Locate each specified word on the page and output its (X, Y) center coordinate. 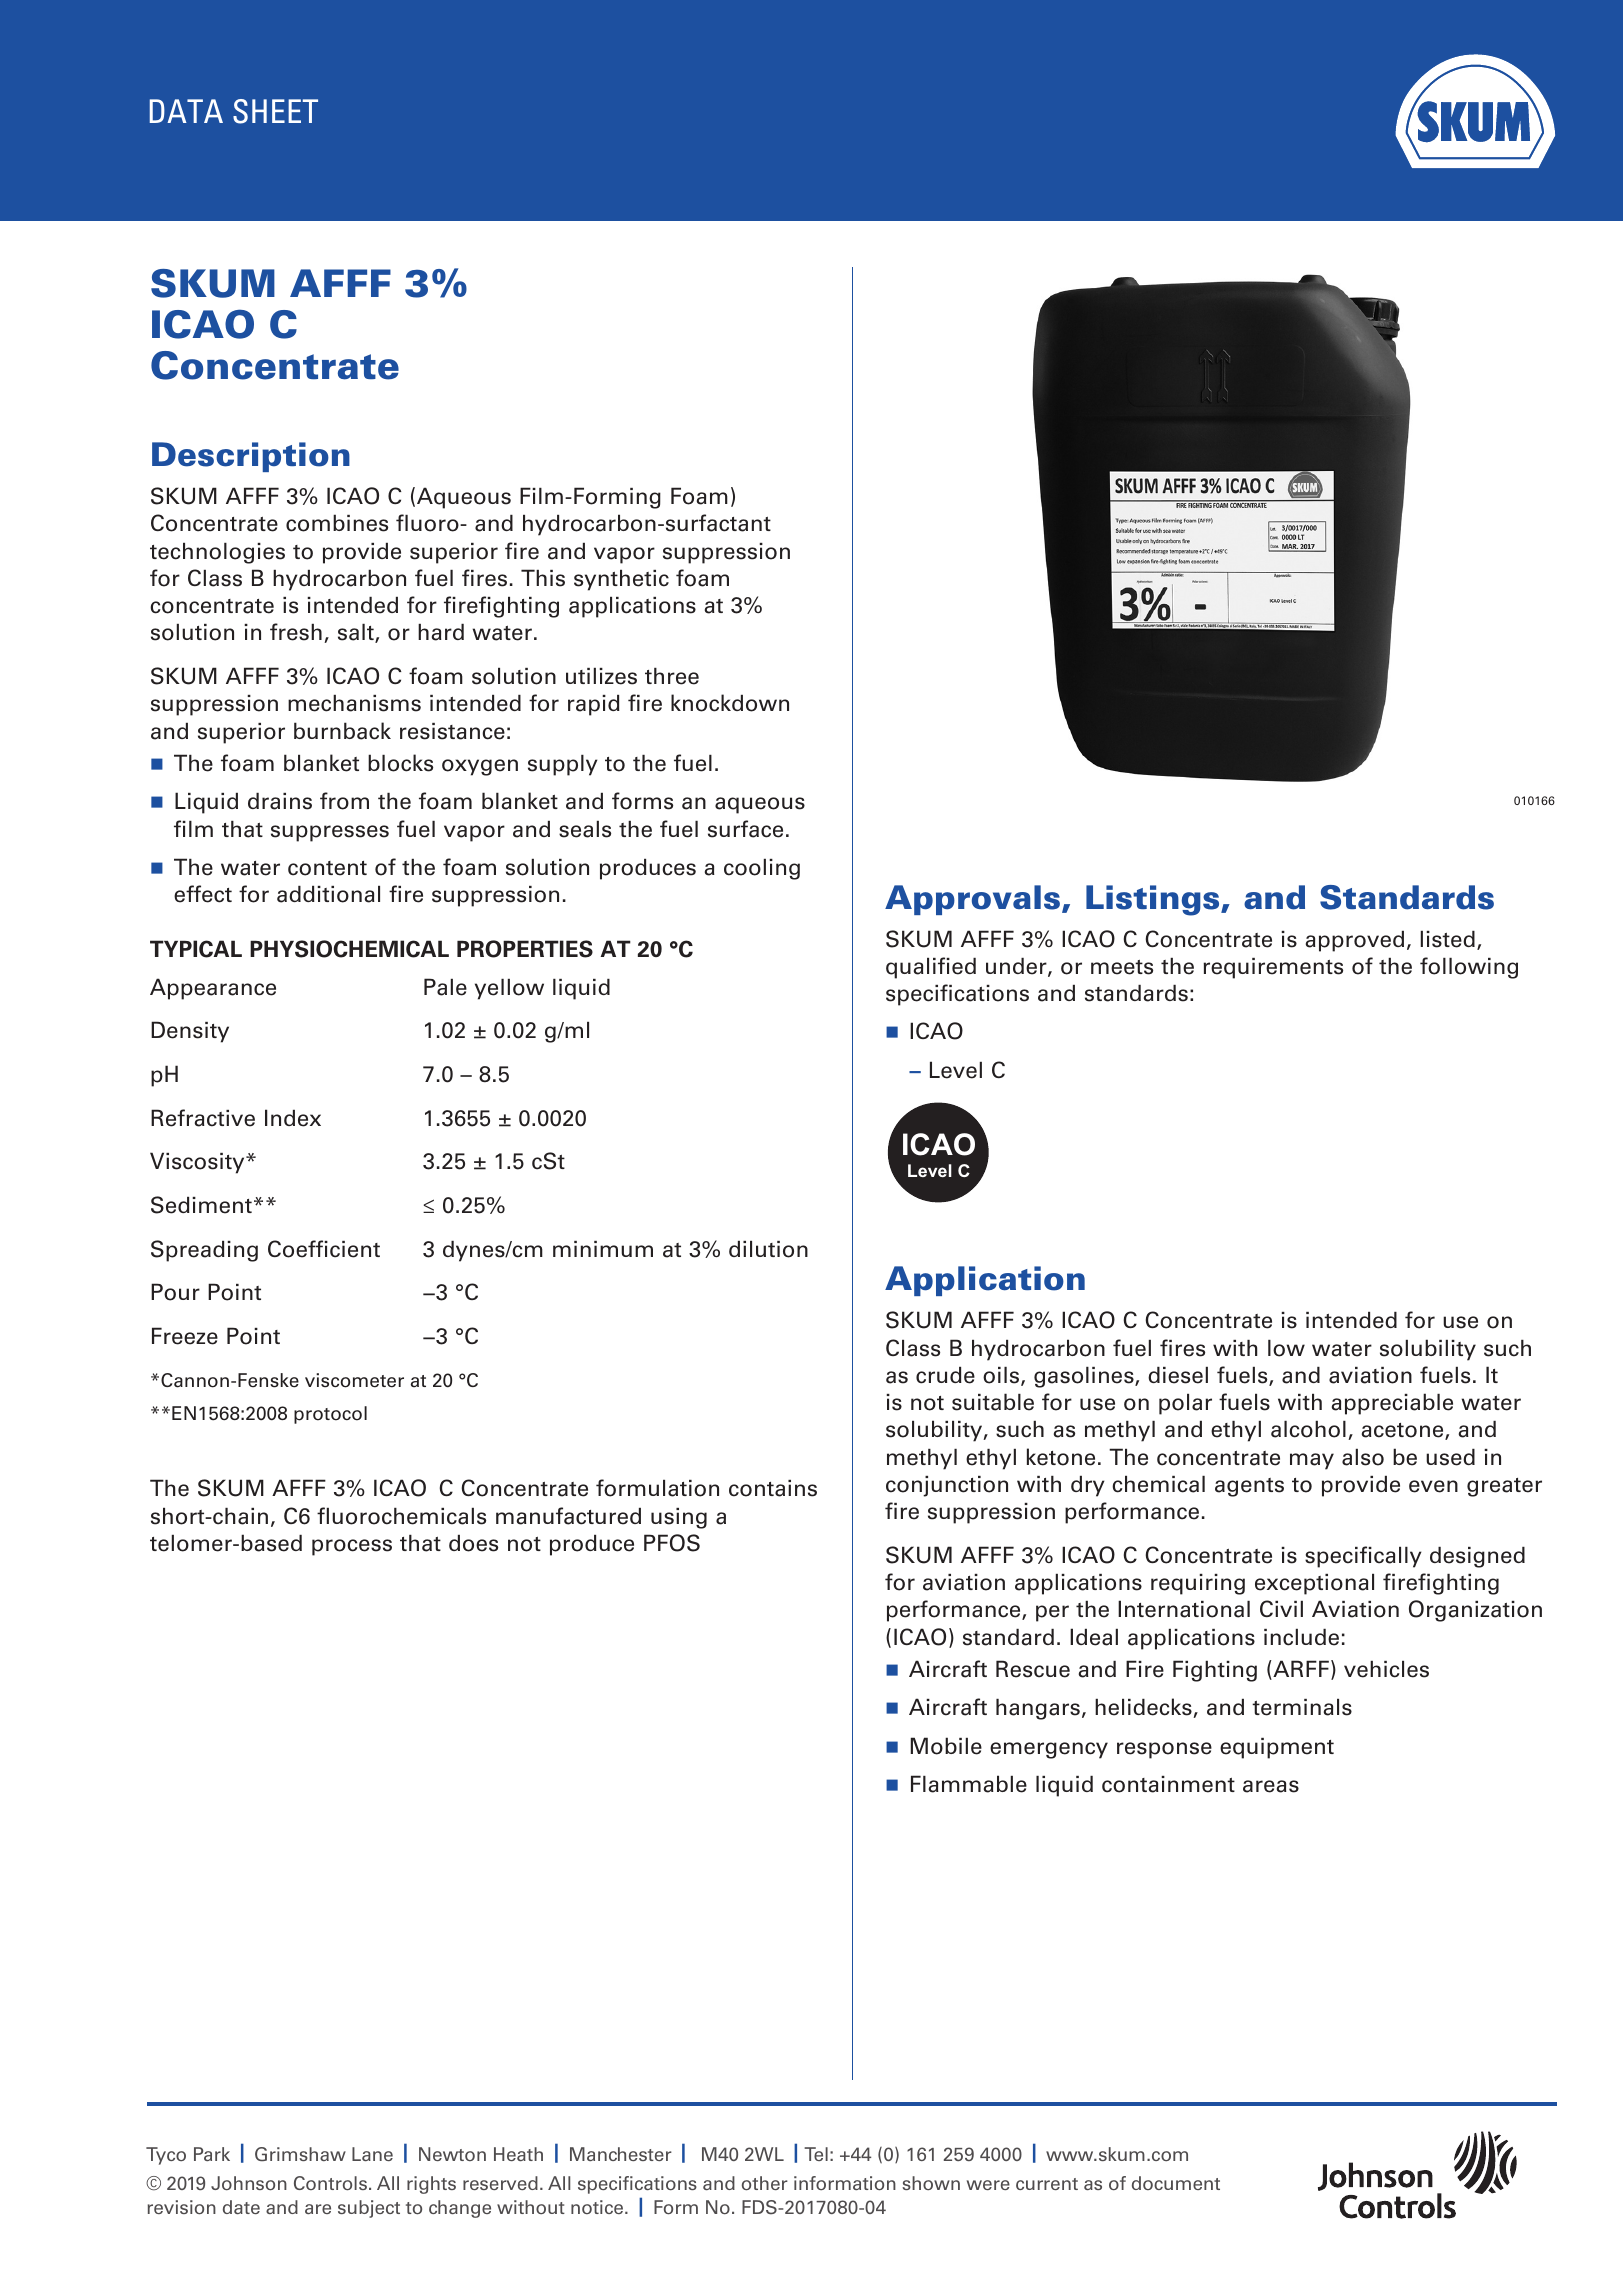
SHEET (275, 111)
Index (293, 1118)
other (765, 2183)
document (1176, 2183)
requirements (1273, 968)
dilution (768, 1249)
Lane (372, 2154)
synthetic (621, 580)
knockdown (730, 703)
